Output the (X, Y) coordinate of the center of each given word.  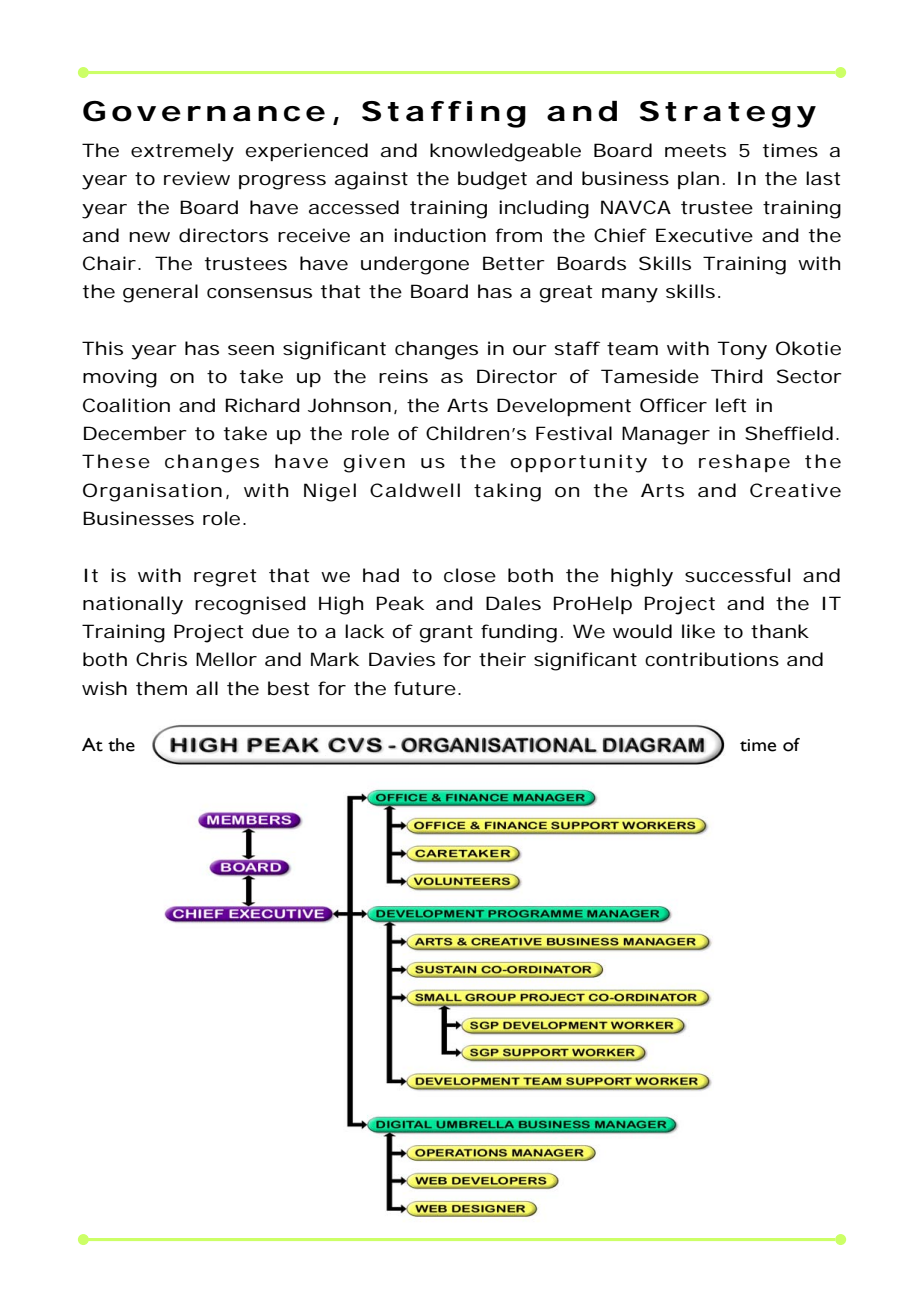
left (731, 405)
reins (403, 376)
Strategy (727, 114)
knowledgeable (505, 152)
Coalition (126, 405)
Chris (161, 659)
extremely (182, 152)
